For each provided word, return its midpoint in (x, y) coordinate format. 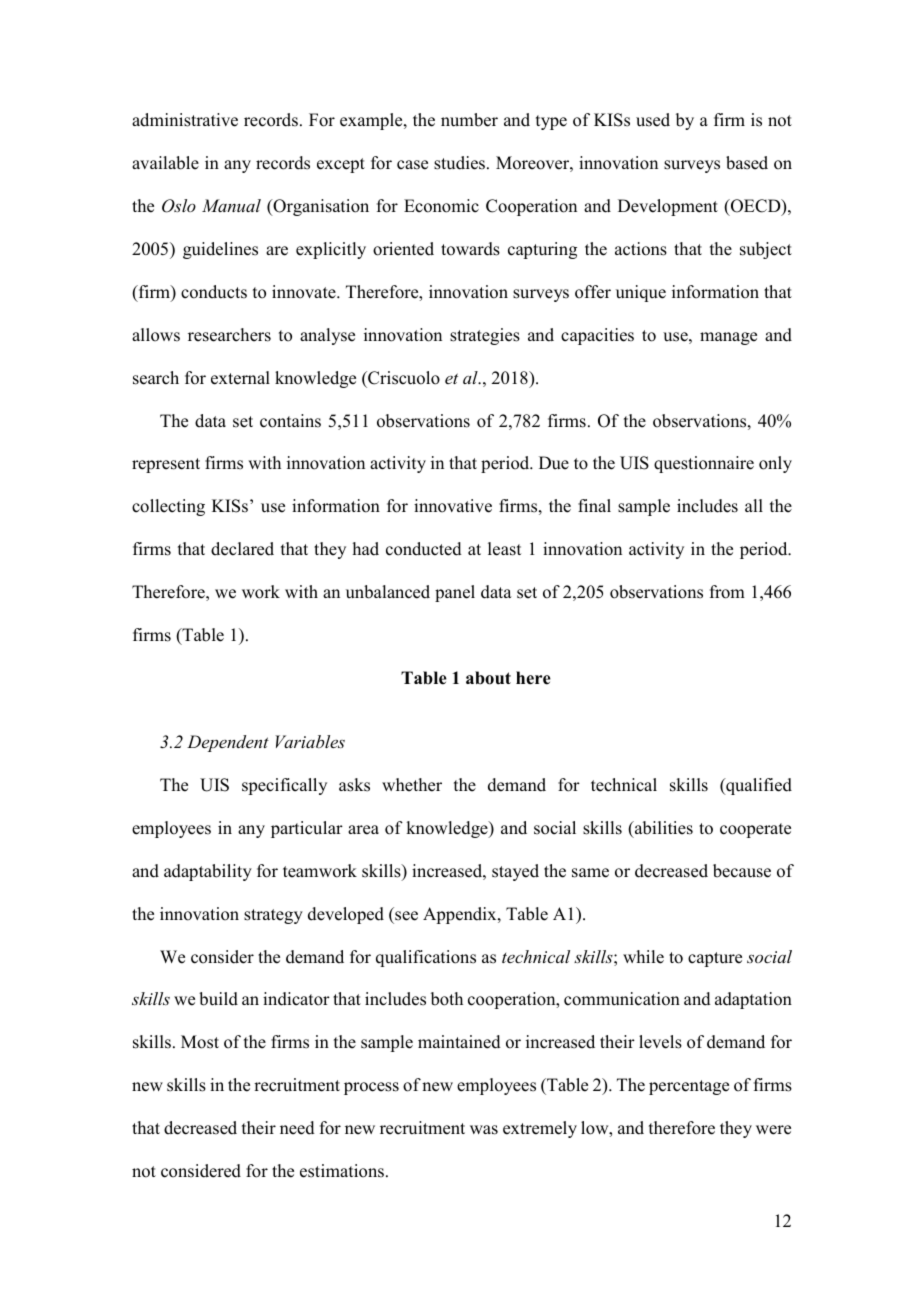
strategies (485, 336)
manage (728, 338)
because (742, 871)
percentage (689, 1087)
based (747, 163)
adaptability (208, 872)
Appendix (461, 915)
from (727, 592)
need (297, 1128)
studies (461, 163)
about (488, 678)
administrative (185, 120)
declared (242, 549)
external (240, 378)
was (484, 1130)
